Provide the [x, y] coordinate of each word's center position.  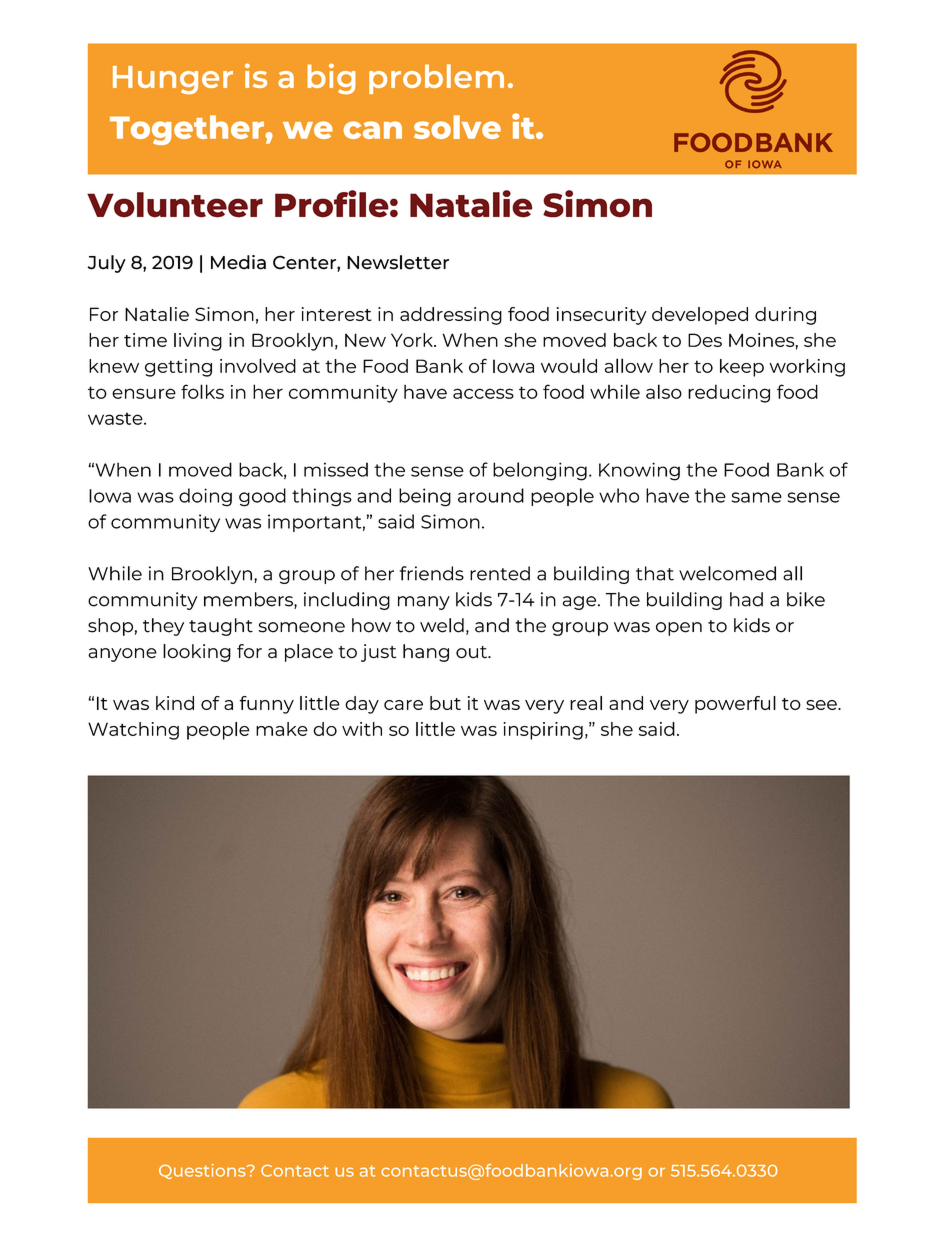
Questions [203, 1171]
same [756, 497]
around [491, 495]
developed [700, 316]
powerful [735, 705]
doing [205, 497]
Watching [133, 731]
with [362, 729]
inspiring [543, 731]
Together [188, 130]
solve [457, 127]
